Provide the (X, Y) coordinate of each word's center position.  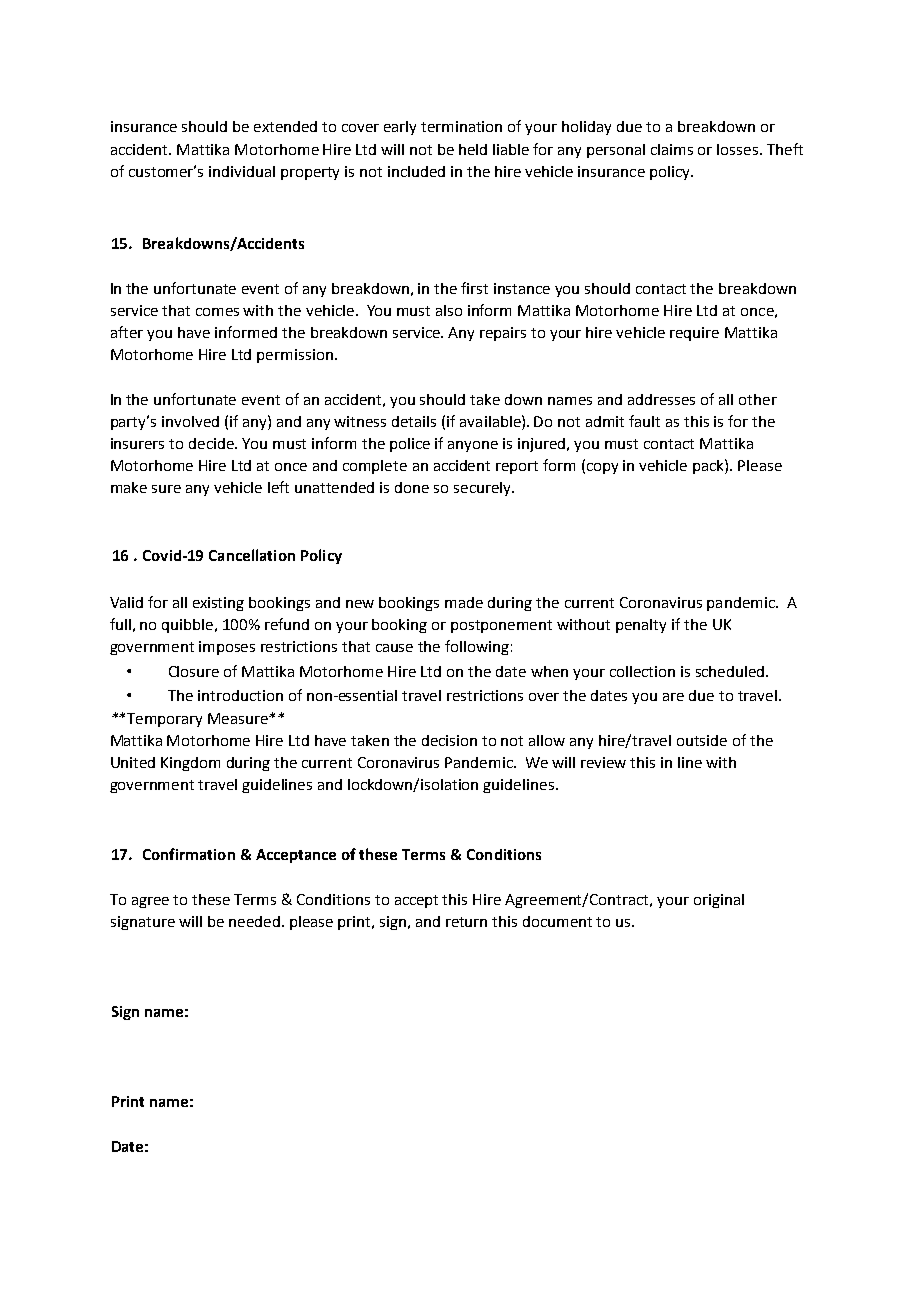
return (466, 922)
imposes (227, 648)
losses (737, 149)
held (473, 149)
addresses (661, 399)
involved (190, 421)
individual (242, 171)
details (414, 421)
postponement (501, 626)
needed (254, 921)
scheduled (731, 671)
